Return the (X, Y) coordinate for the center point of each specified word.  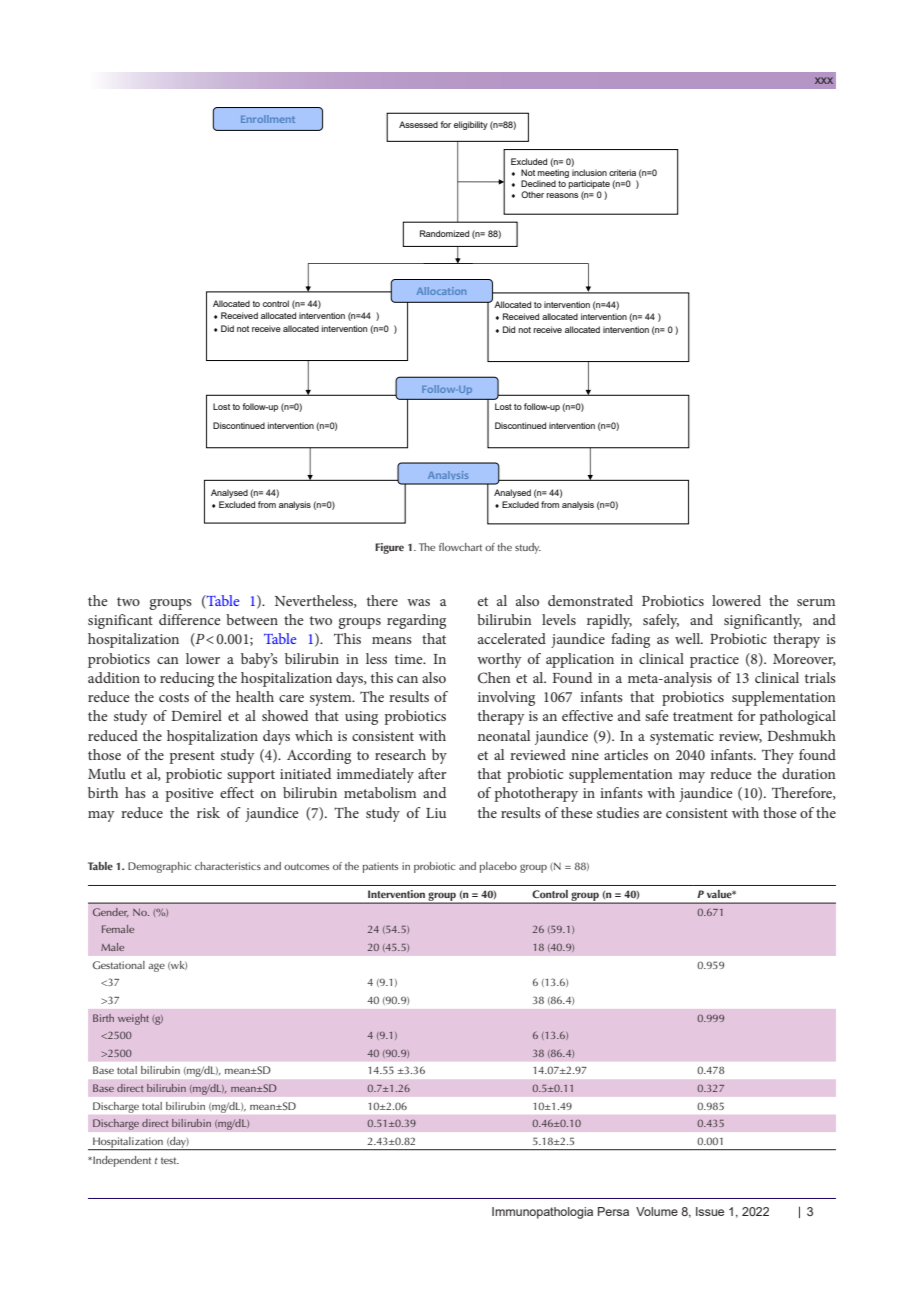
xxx (824, 80)
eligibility (471, 125)
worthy (499, 660)
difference (190, 619)
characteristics (228, 866)
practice (714, 661)
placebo (498, 867)
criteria (622, 172)
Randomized (444, 233)
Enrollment (268, 119)
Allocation (441, 291)
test (170, 1160)
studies (618, 812)
